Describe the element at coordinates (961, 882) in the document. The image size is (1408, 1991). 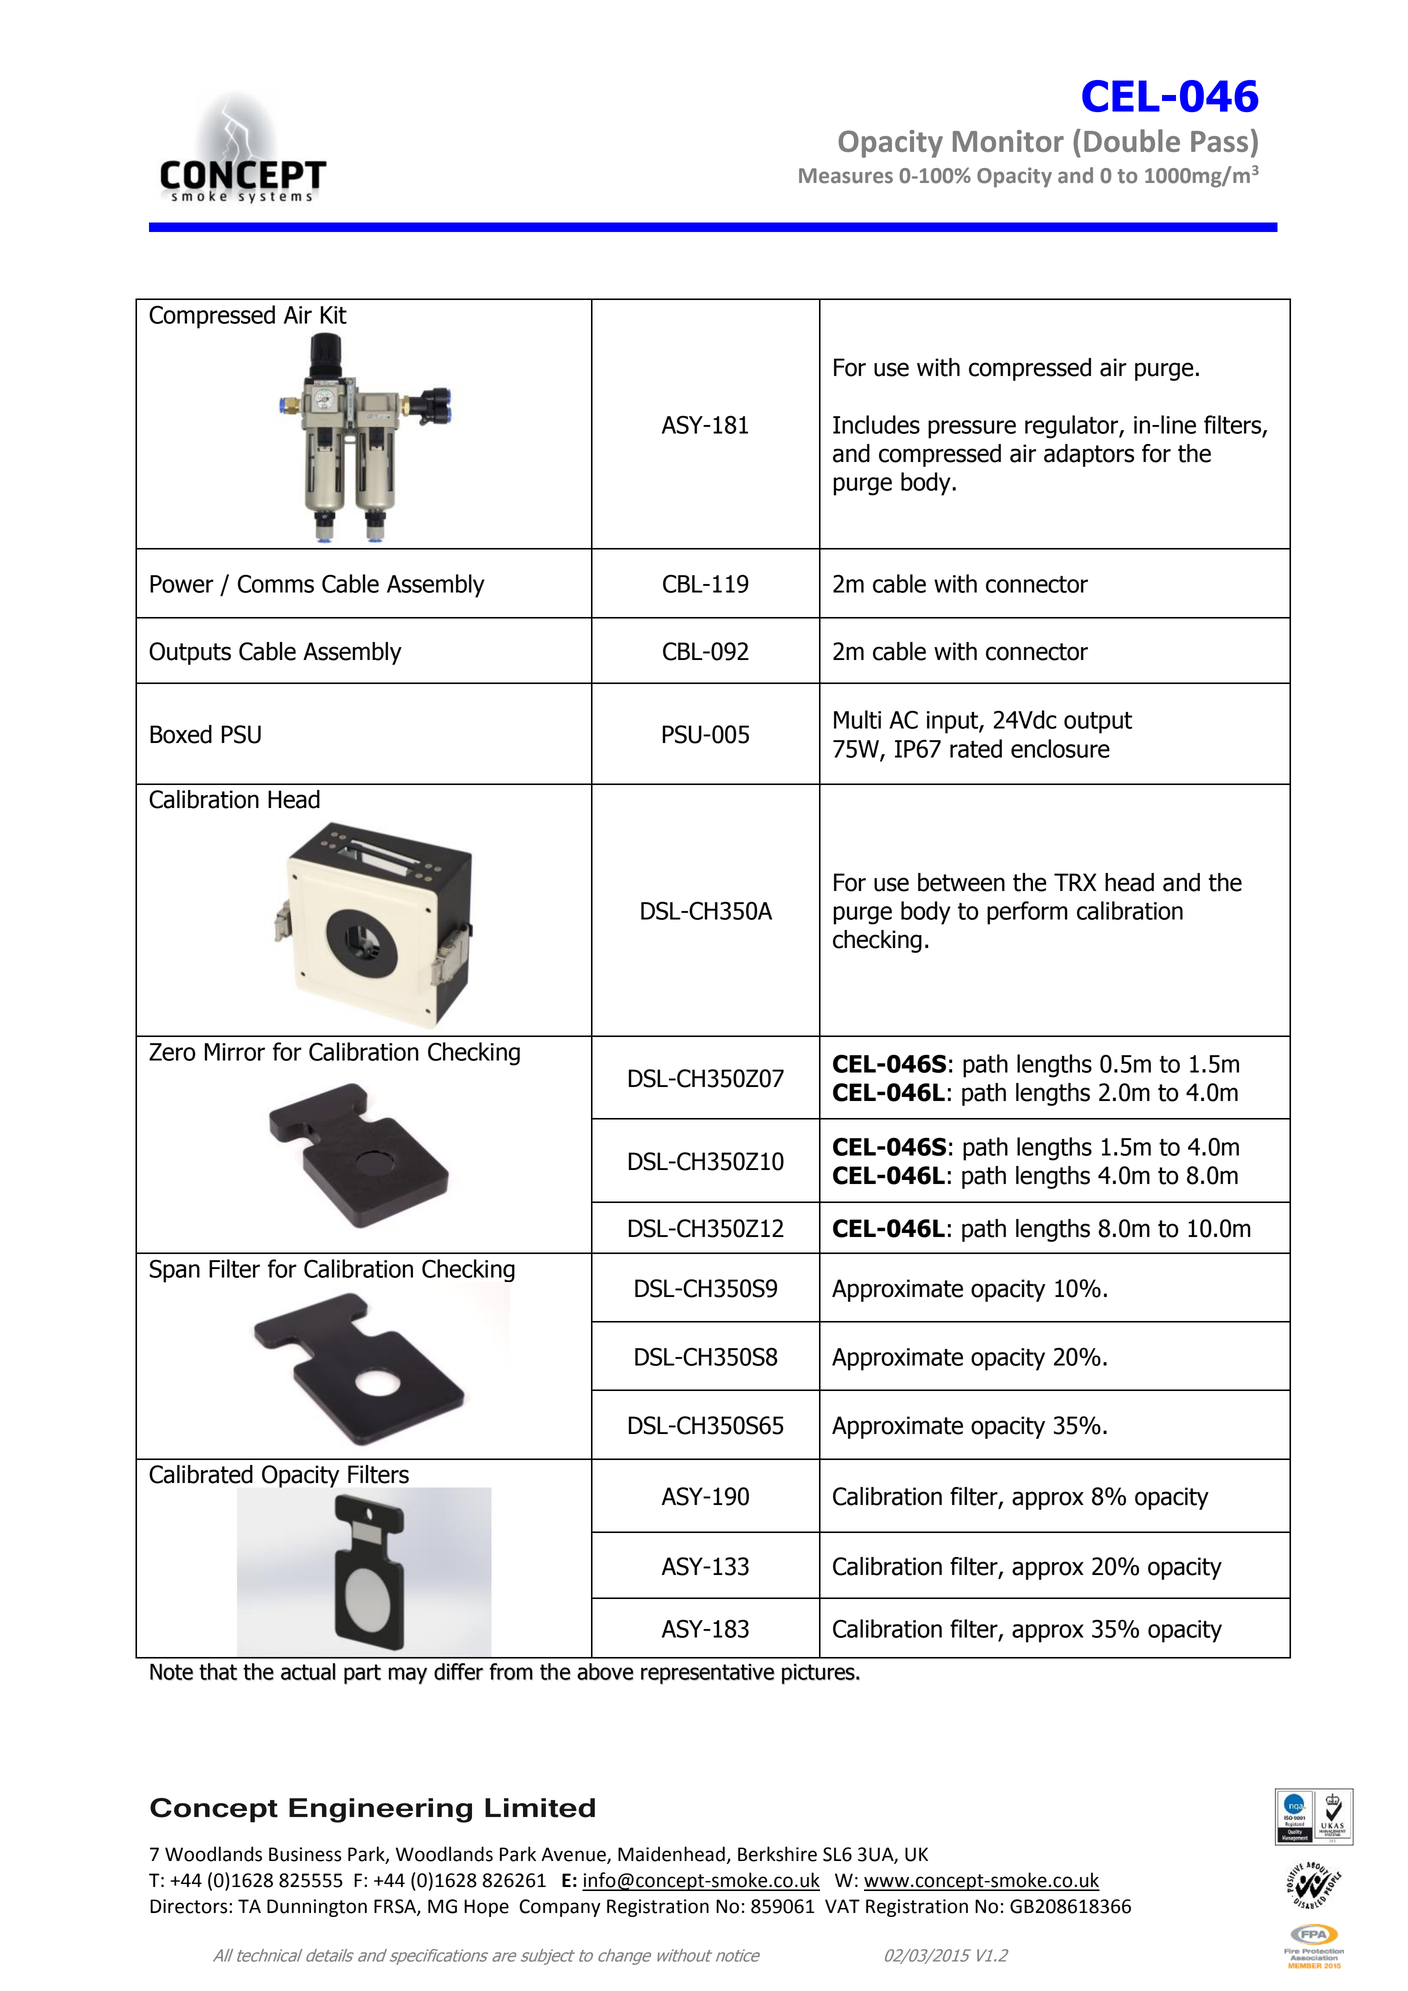
I see `between` at that location.
